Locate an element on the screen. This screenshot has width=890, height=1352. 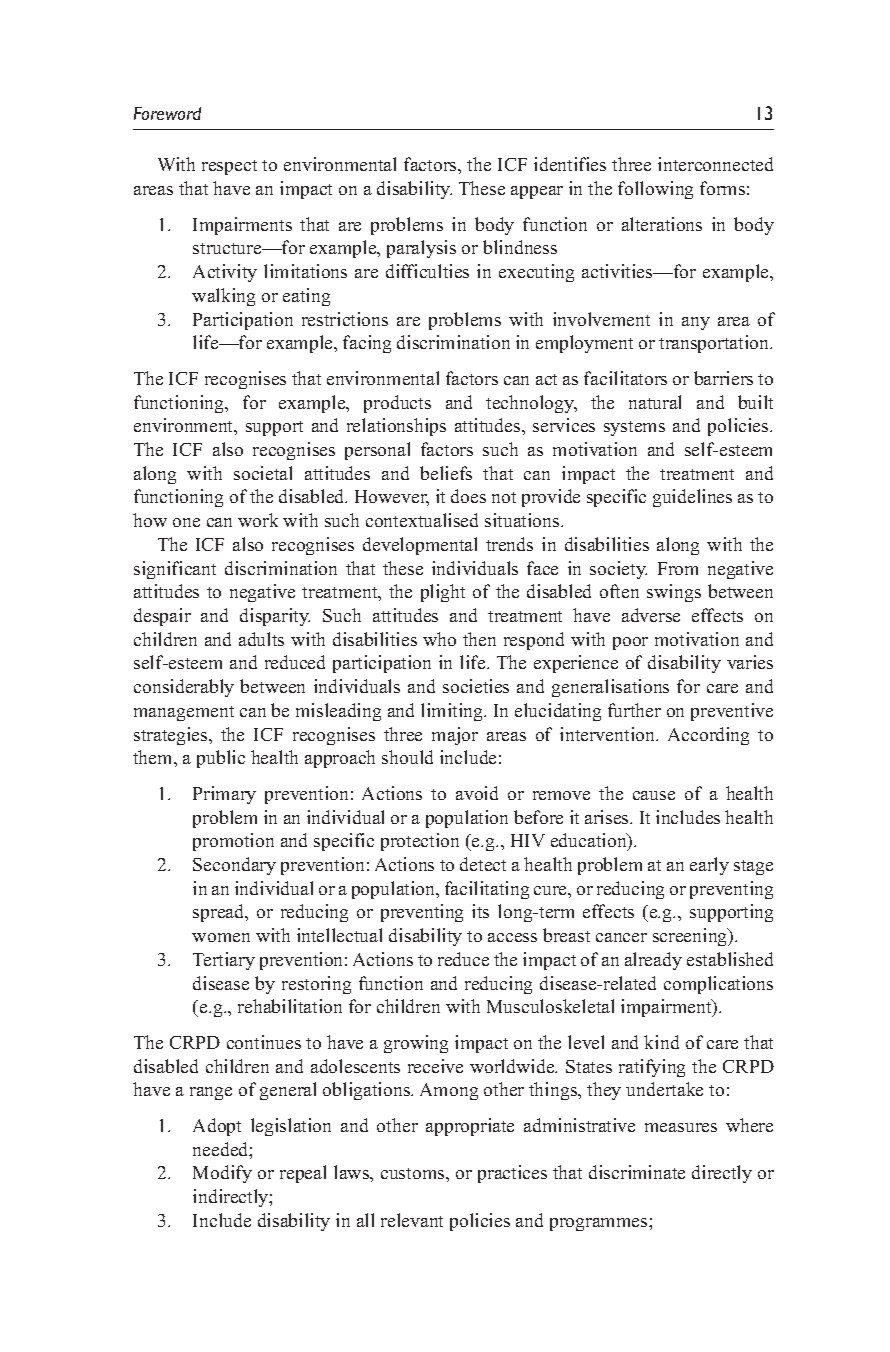
interconnected is located at coordinates (715, 164).
